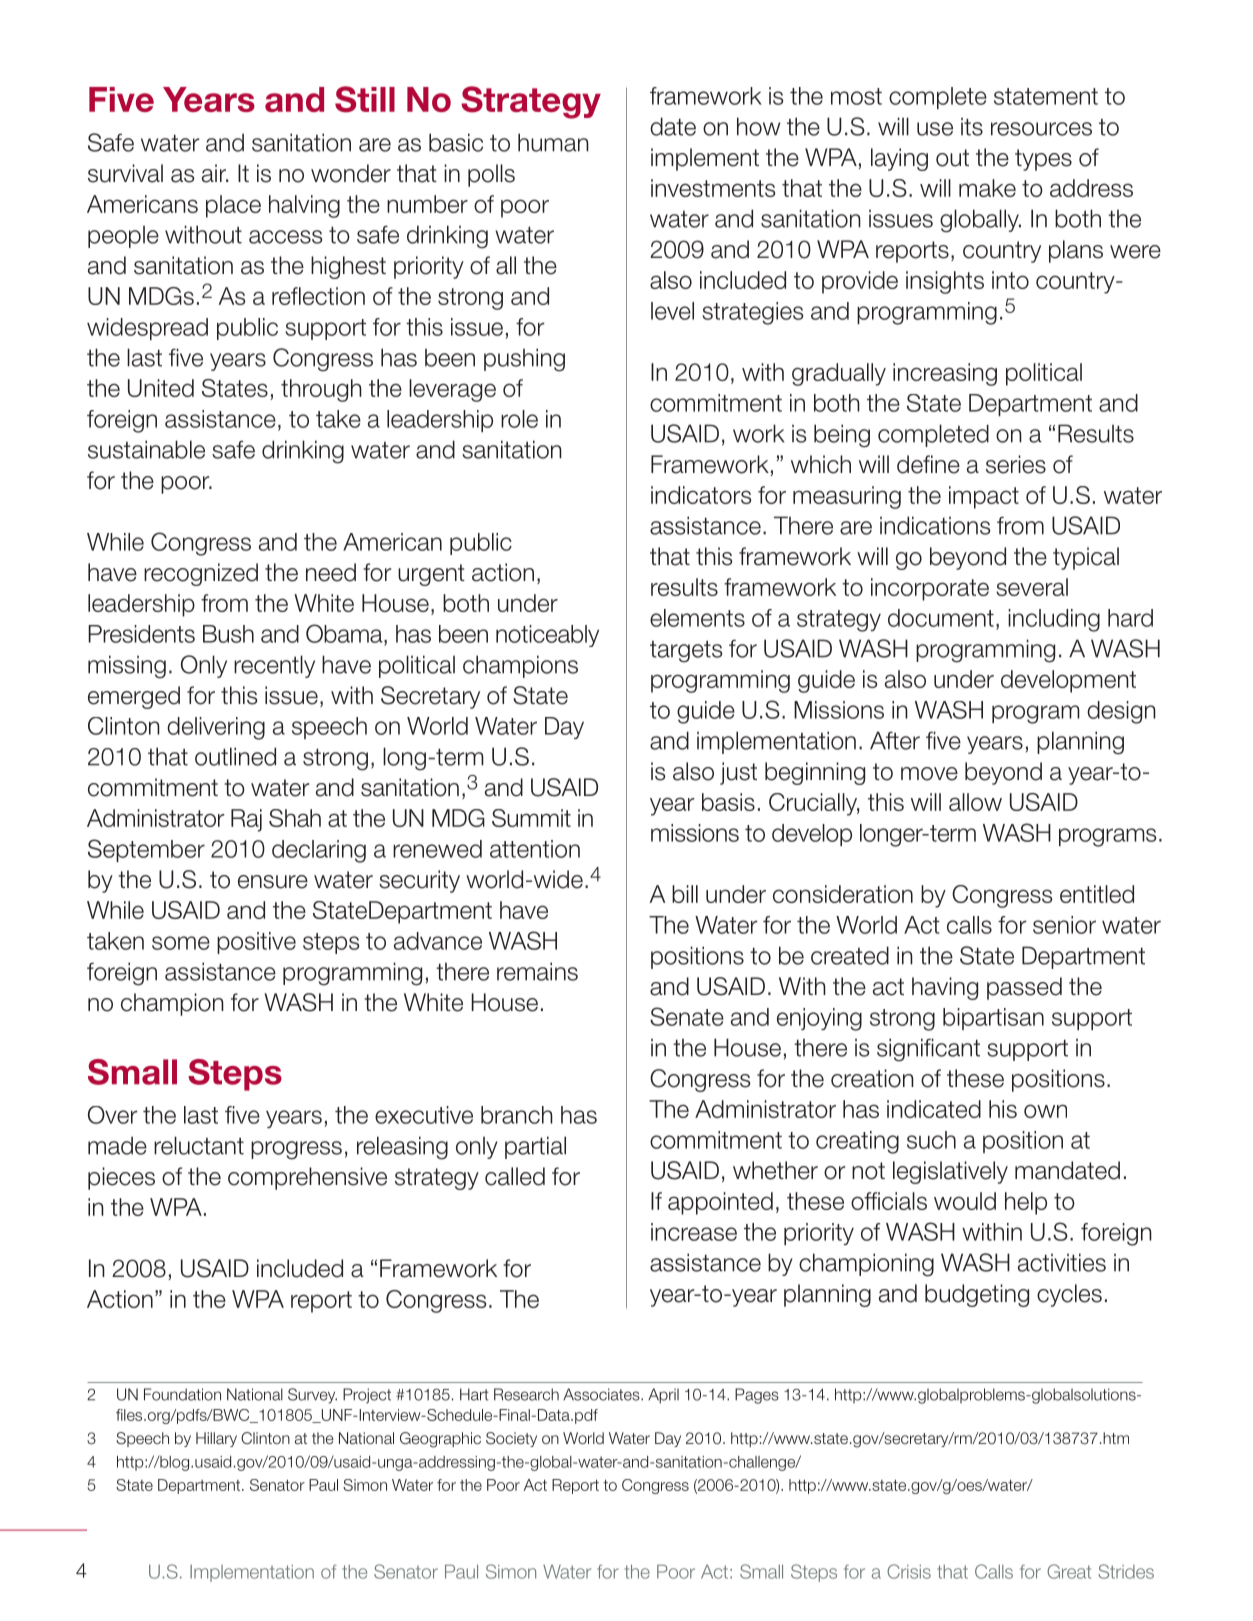  I want to click on indicators, so click(701, 495).
